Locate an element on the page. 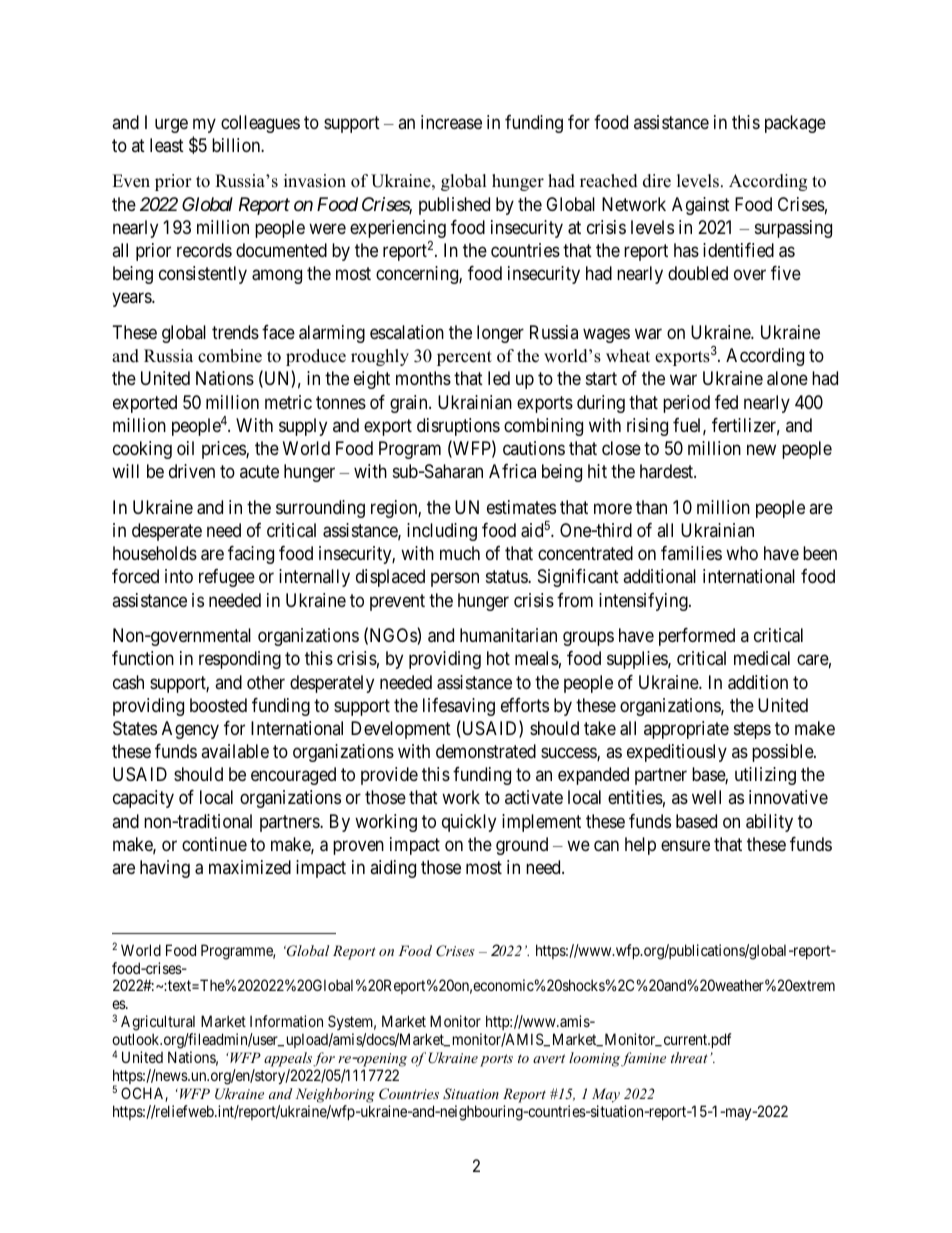 This image has width=952, height=1233. available is located at coordinates (235, 751).
